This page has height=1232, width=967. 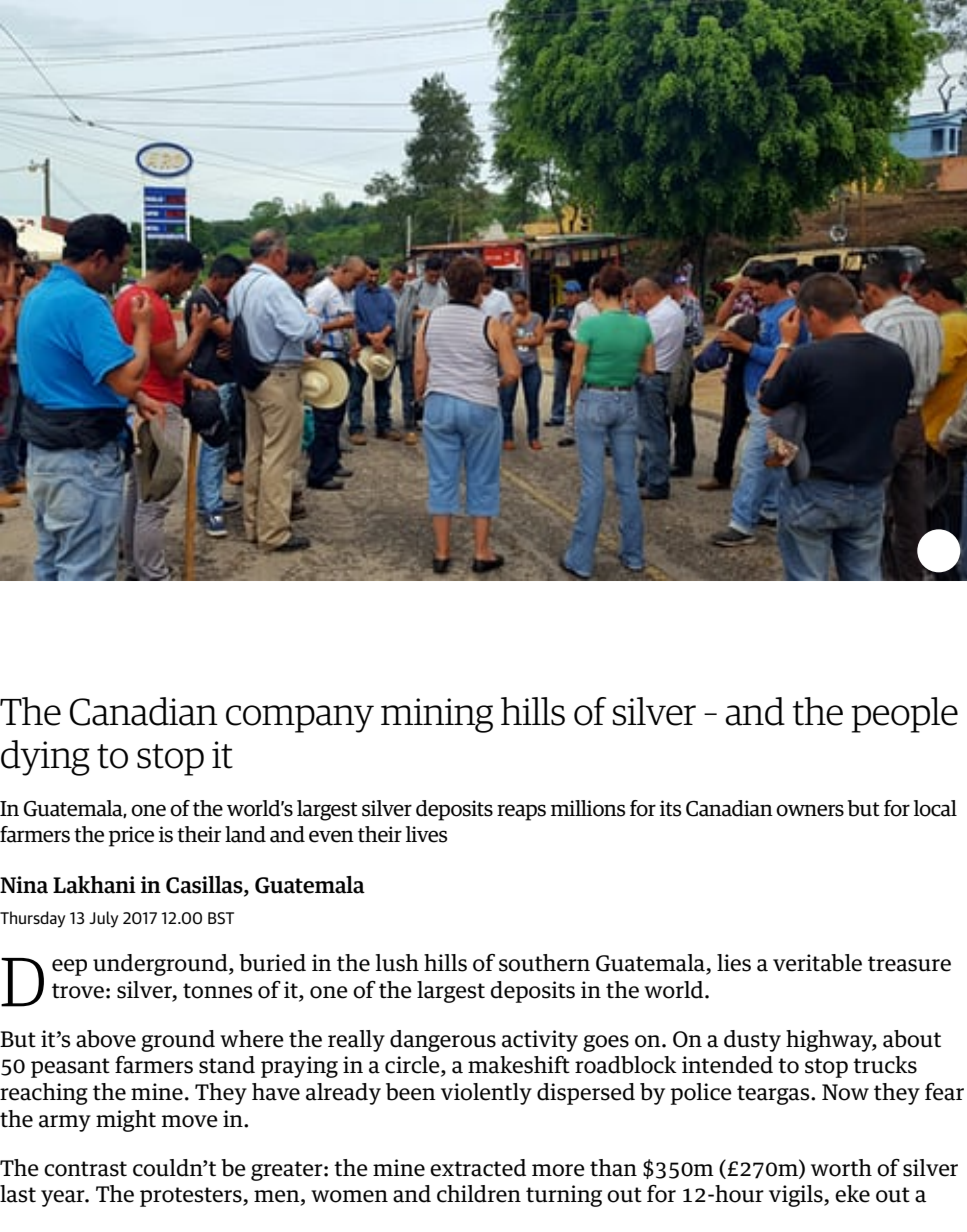 I want to click on dying, so click(x=45, y=758).
